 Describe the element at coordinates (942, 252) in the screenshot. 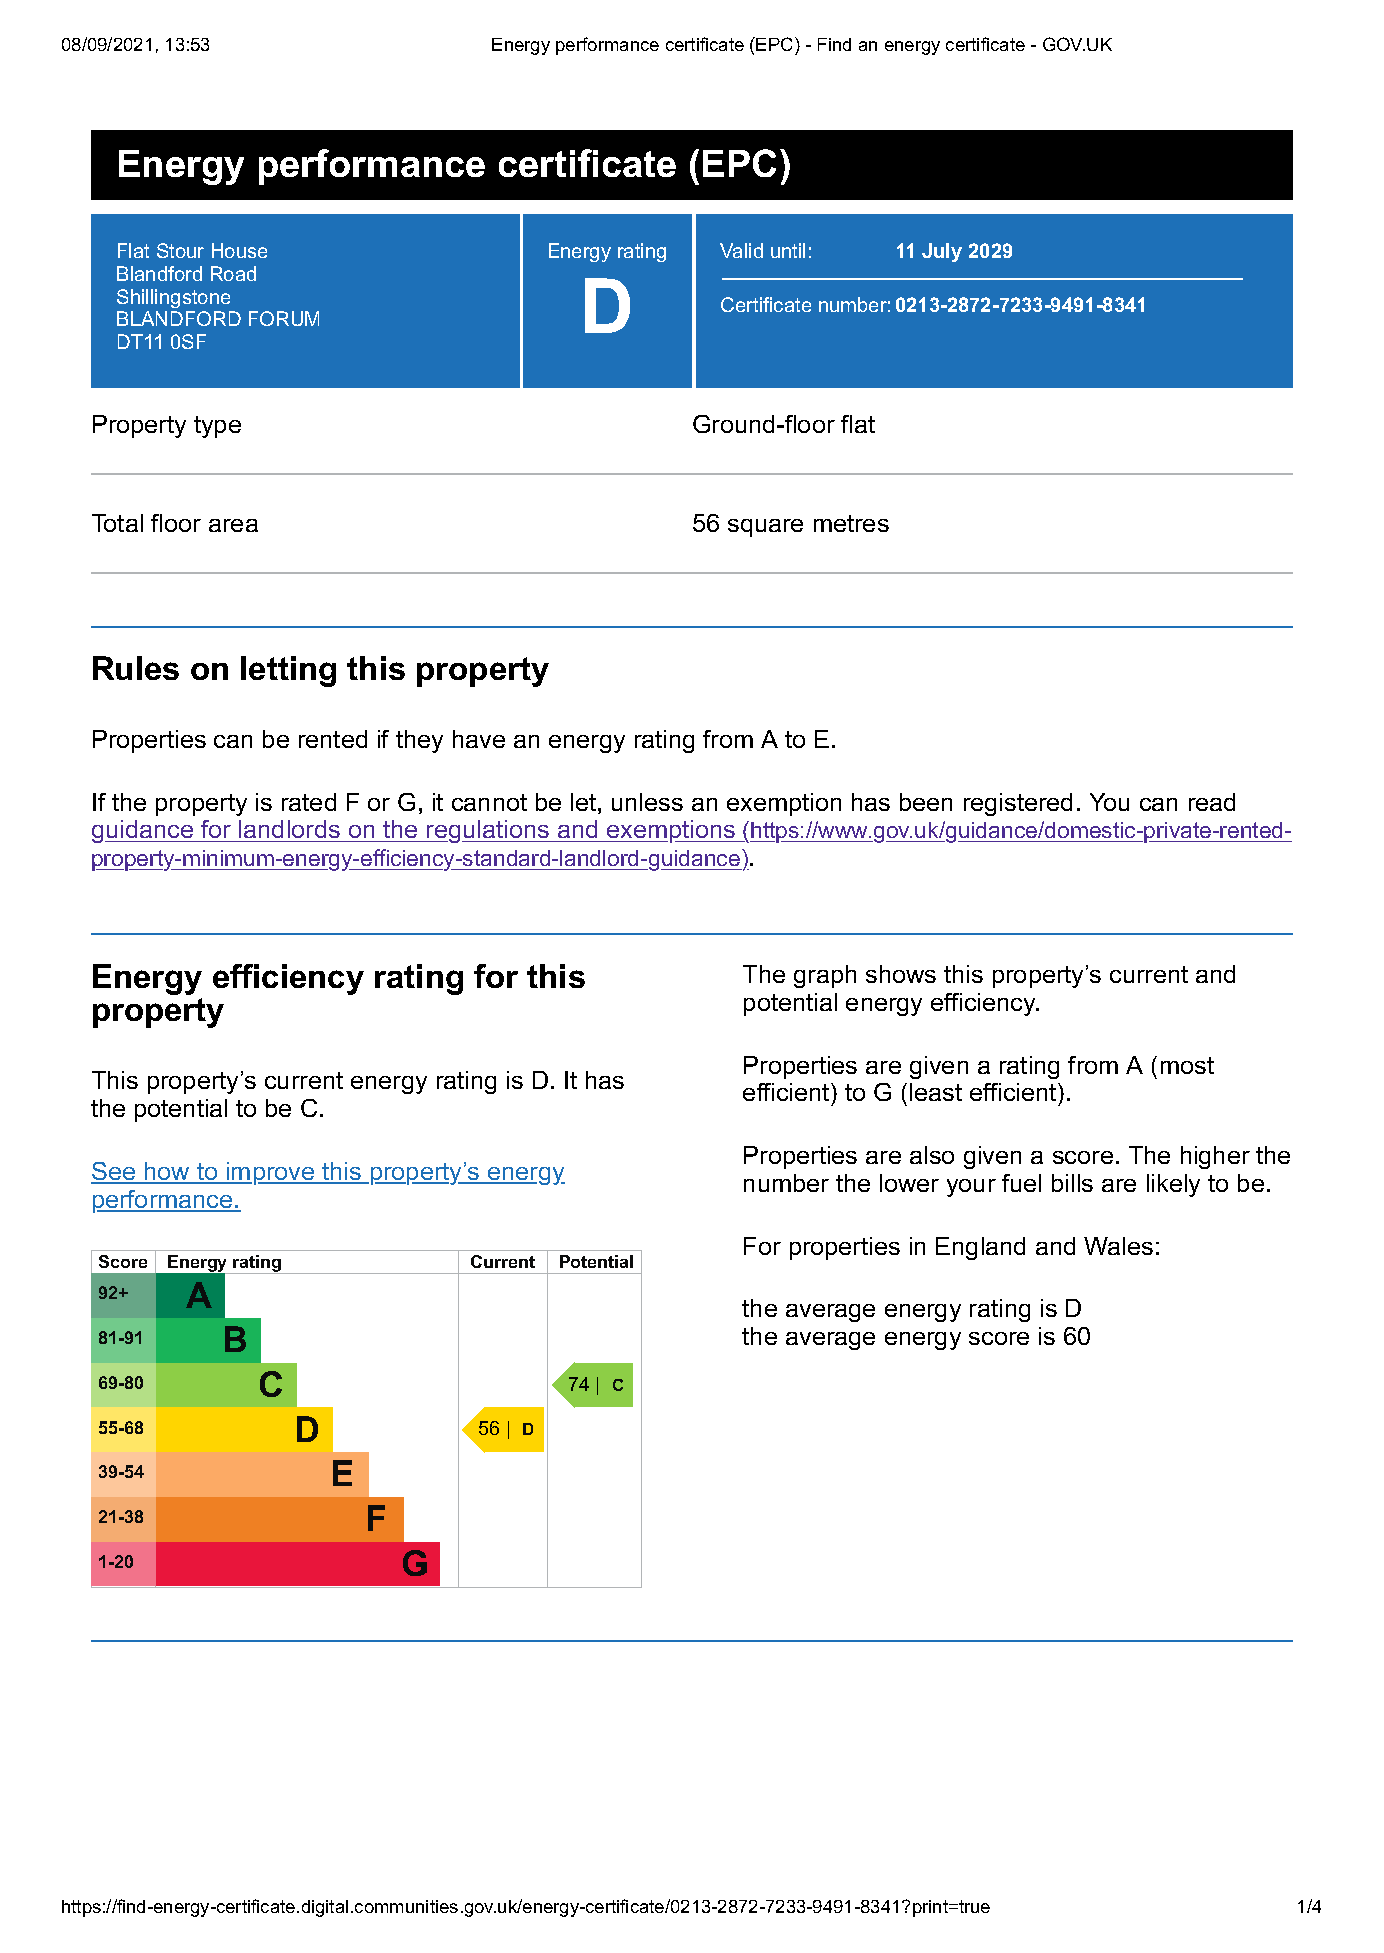

I see `July` at that location.
